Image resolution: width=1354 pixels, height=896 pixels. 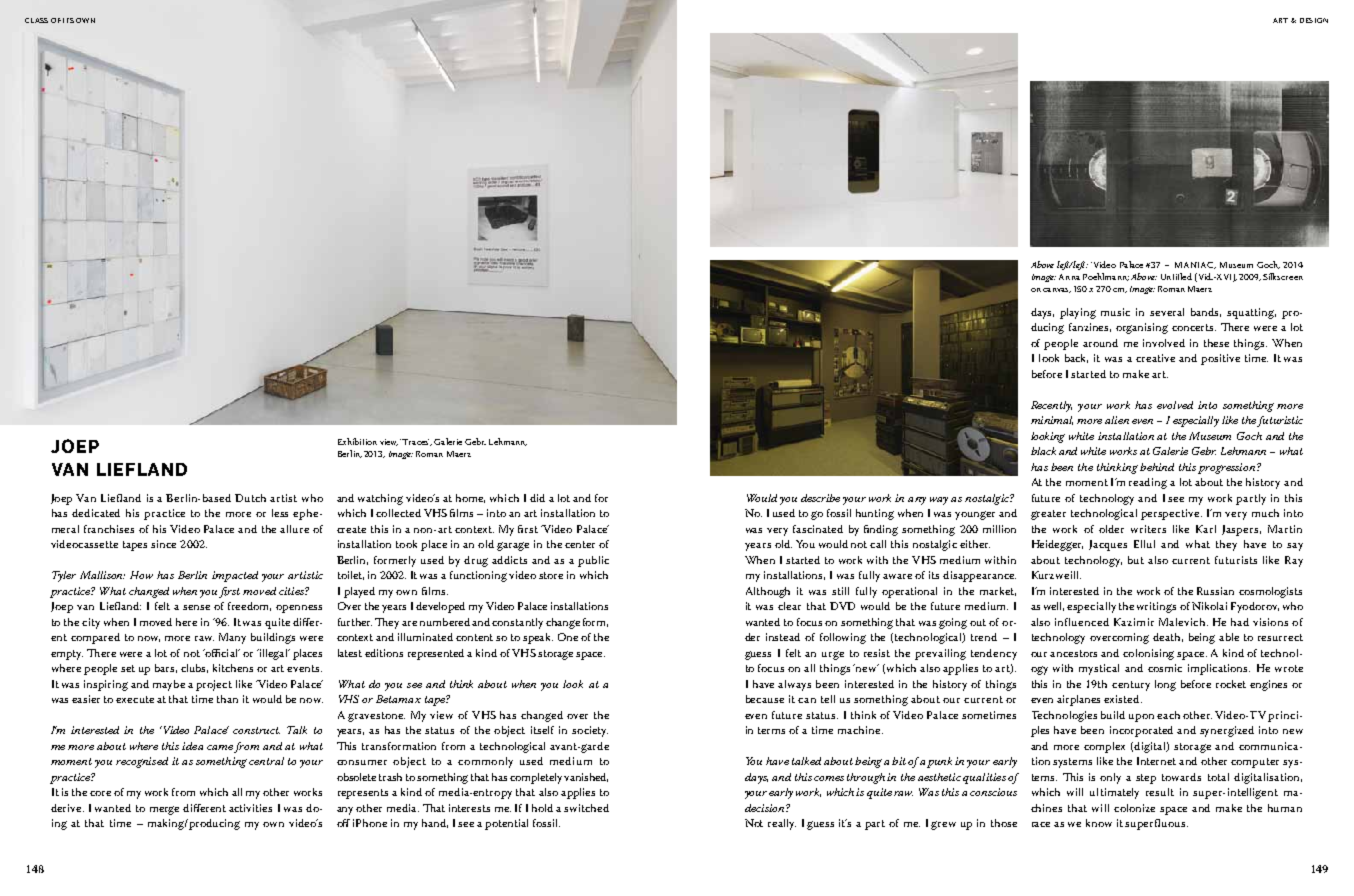 What do you see at coordinates (1314, 20) in the screenshot?
I see `Design` at bounding box center [1314, 20].
